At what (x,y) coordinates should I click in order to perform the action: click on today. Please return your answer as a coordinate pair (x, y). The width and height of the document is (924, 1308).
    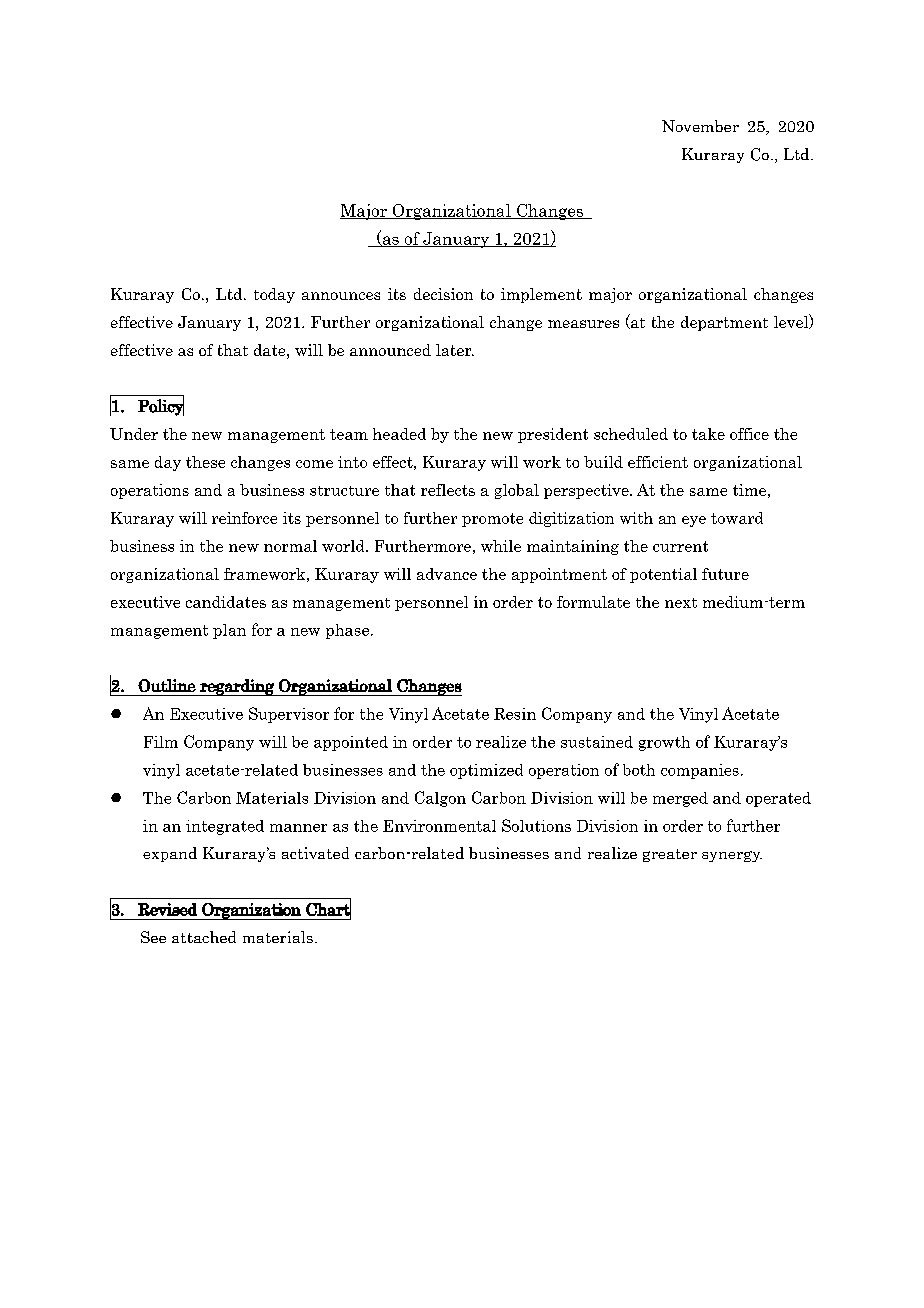
    Looking at the image, I should click on (274, 295).
